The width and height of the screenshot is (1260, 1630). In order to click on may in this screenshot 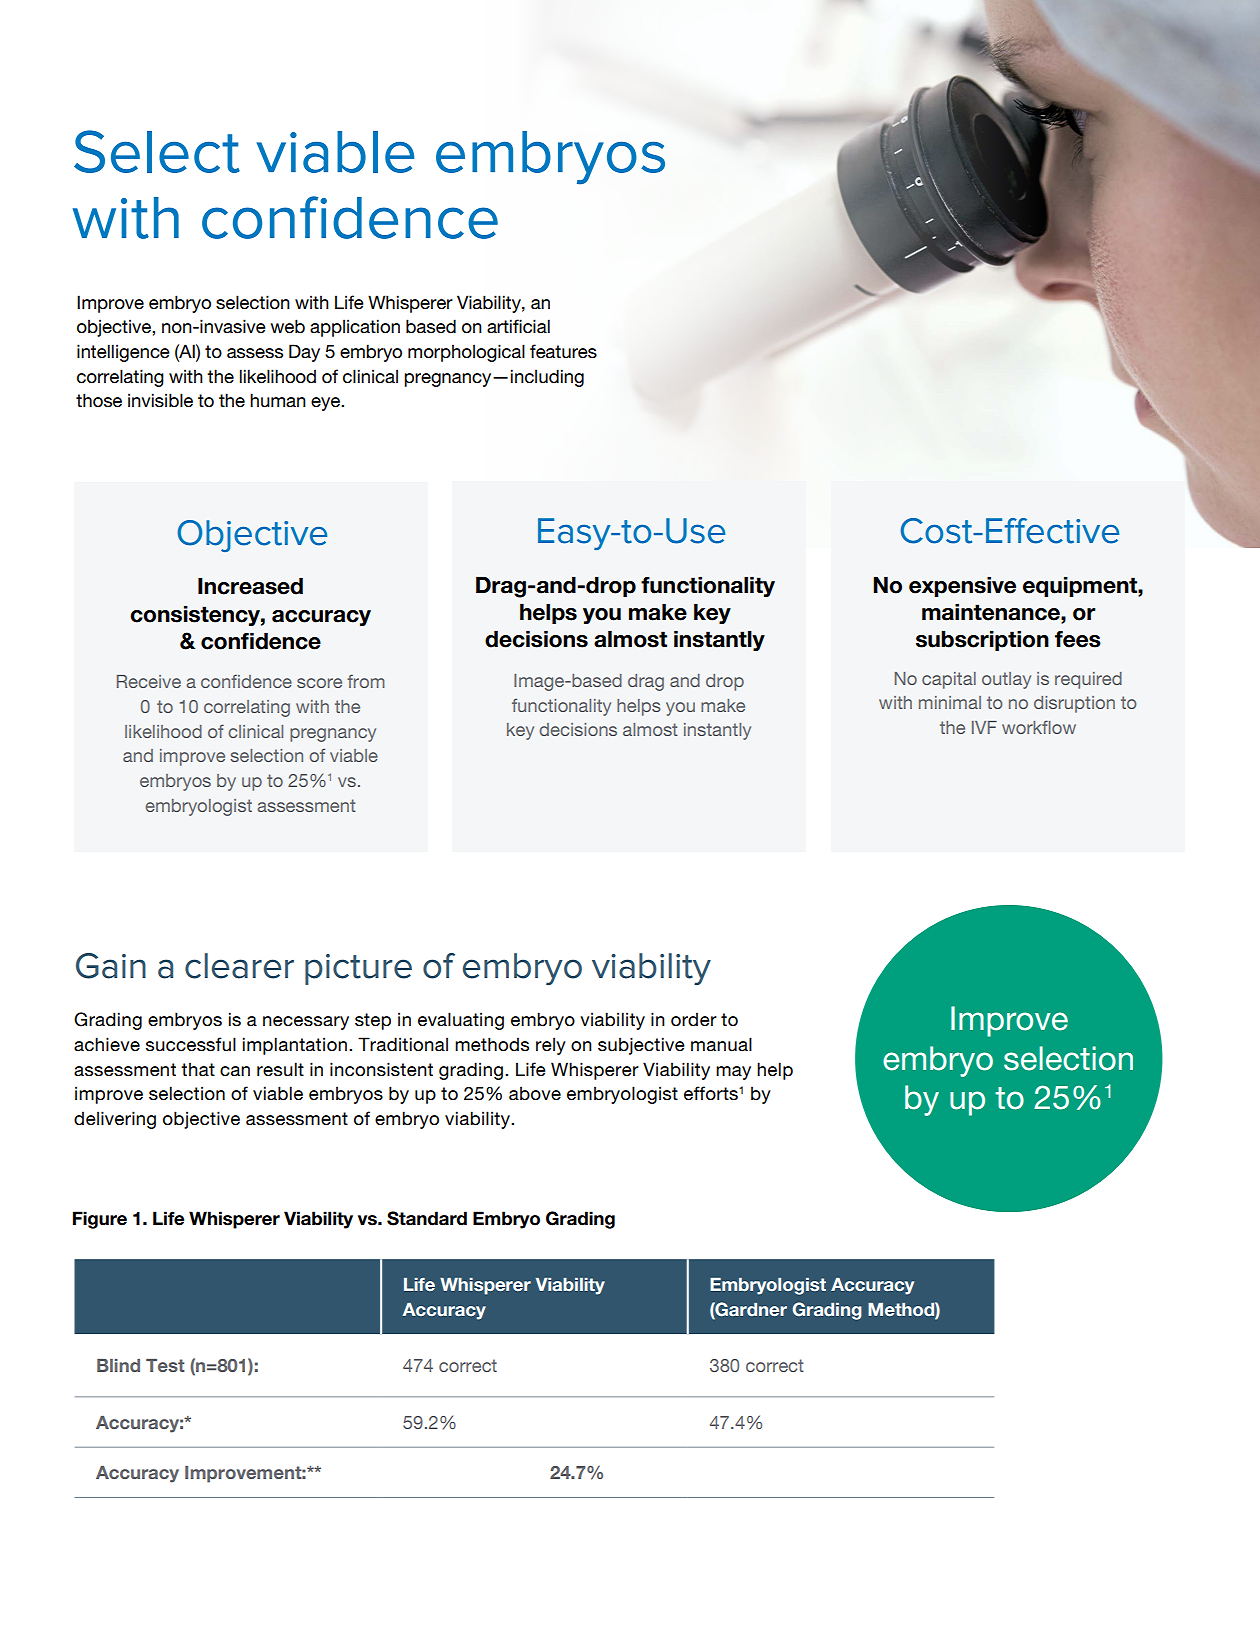, I will do `click(733, 1073)`.
